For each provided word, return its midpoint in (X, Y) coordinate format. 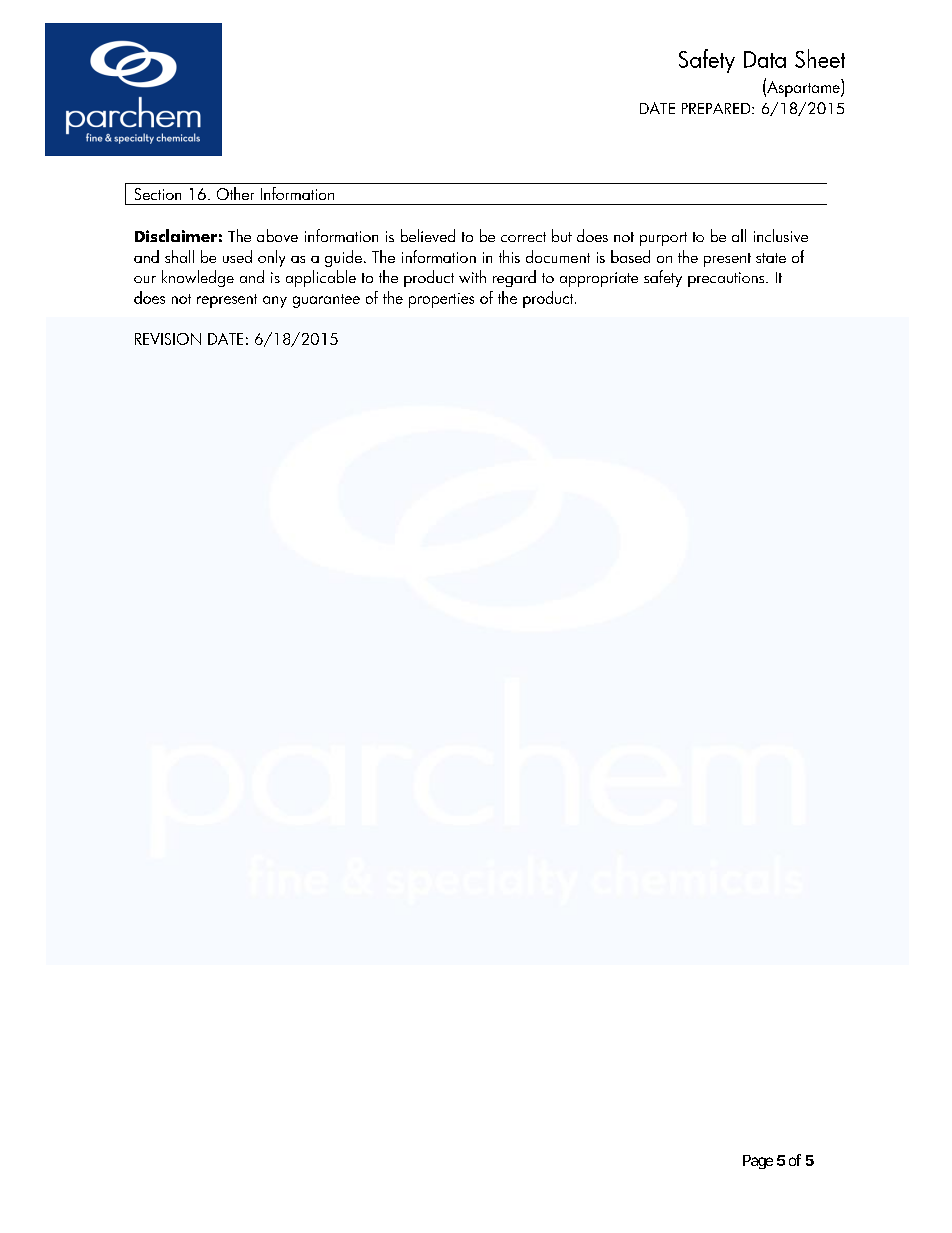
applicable (321, 278)
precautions (727, 279)
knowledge (198, 278)
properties (441, 300)
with (472, 276)
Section (158, 194)
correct (523, 237)
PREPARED (717, 108)
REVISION (168, 339)
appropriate (599, 279)
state (771, 258)
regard (514, 278)
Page (758, 1162)
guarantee (326, 301)
